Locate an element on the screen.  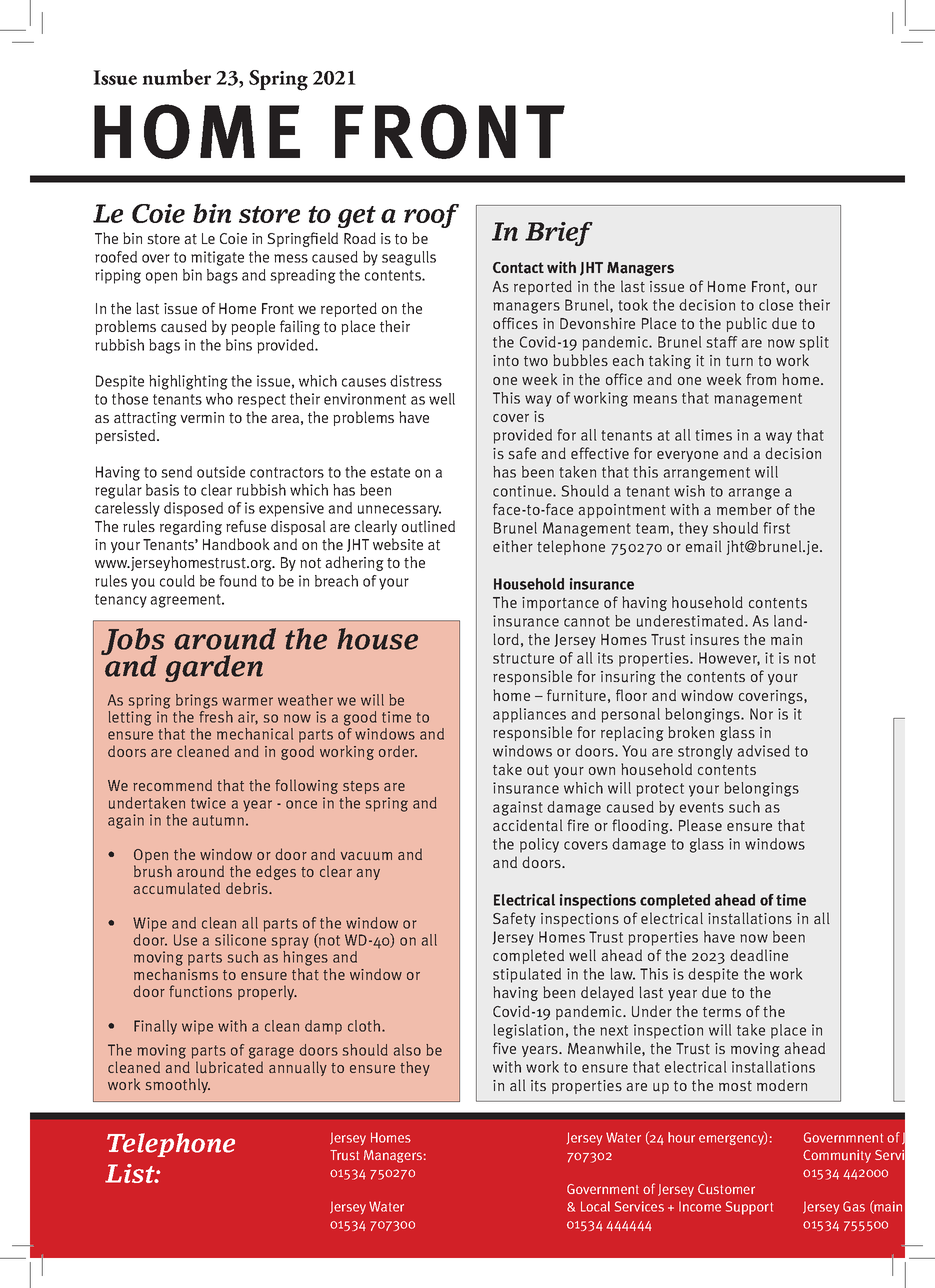
Customer is located at coordinates (726, 1189).
